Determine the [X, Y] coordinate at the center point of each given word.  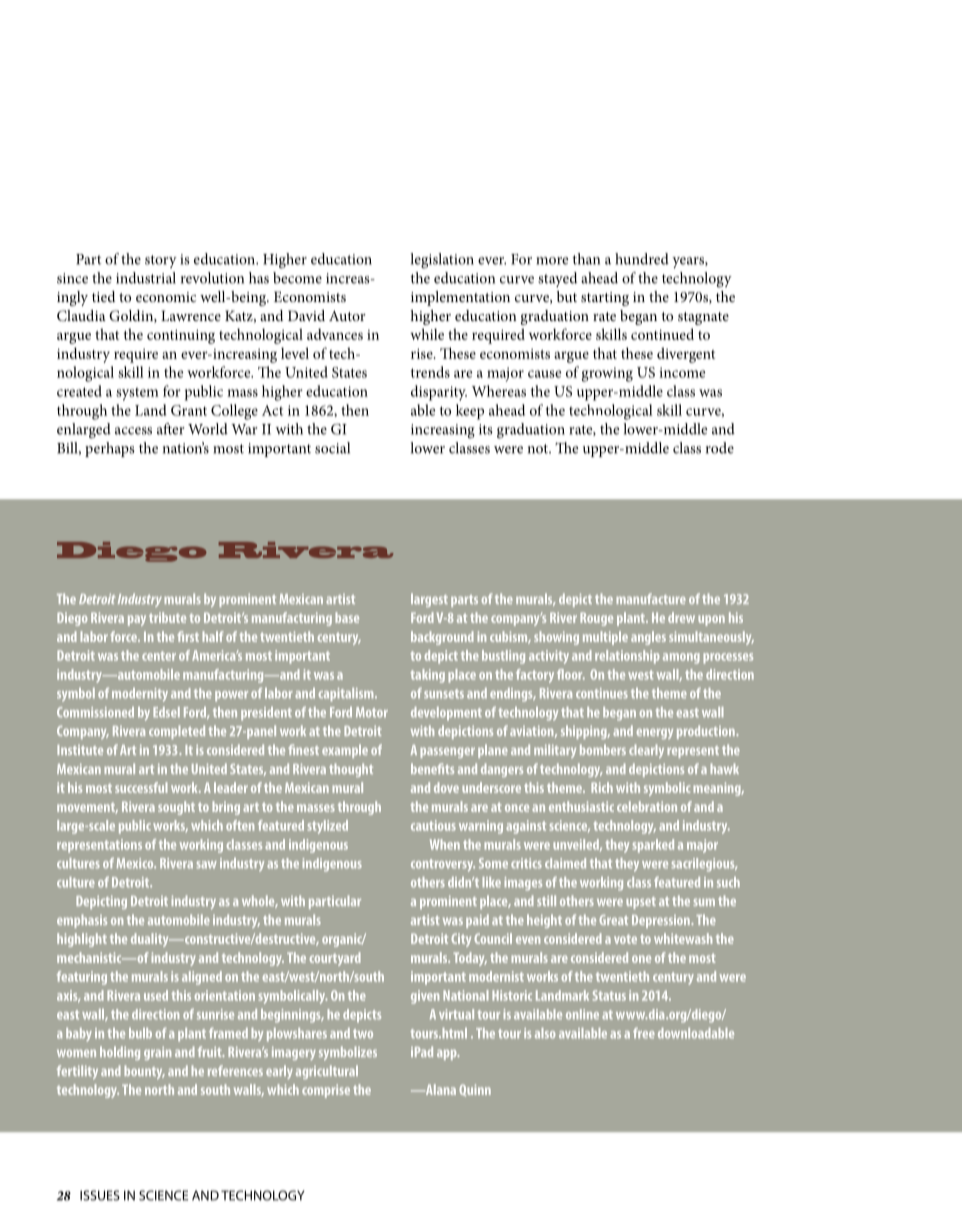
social [332, 448]
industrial [146, 278]
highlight [82, 940]
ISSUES [100, 1195]
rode [720, 448]
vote [625, 939]
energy [655, 734]
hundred [642, 259]
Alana [440, 1089]
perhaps [110, 449]
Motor [372, 712]
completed [177, 732]
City [461, 940]
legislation [442, 261]
